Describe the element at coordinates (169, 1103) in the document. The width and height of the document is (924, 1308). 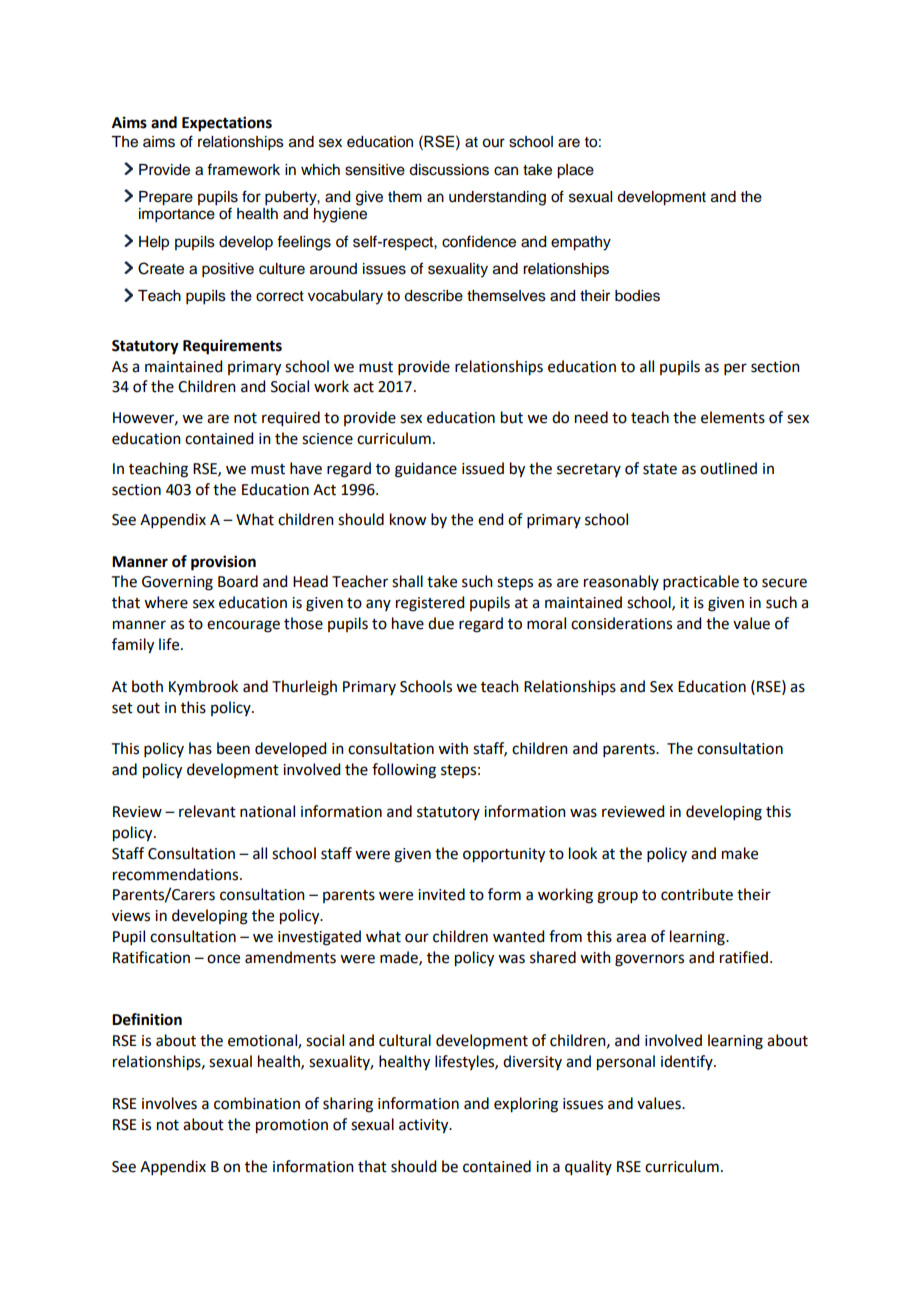
I see `involves` at that location.
